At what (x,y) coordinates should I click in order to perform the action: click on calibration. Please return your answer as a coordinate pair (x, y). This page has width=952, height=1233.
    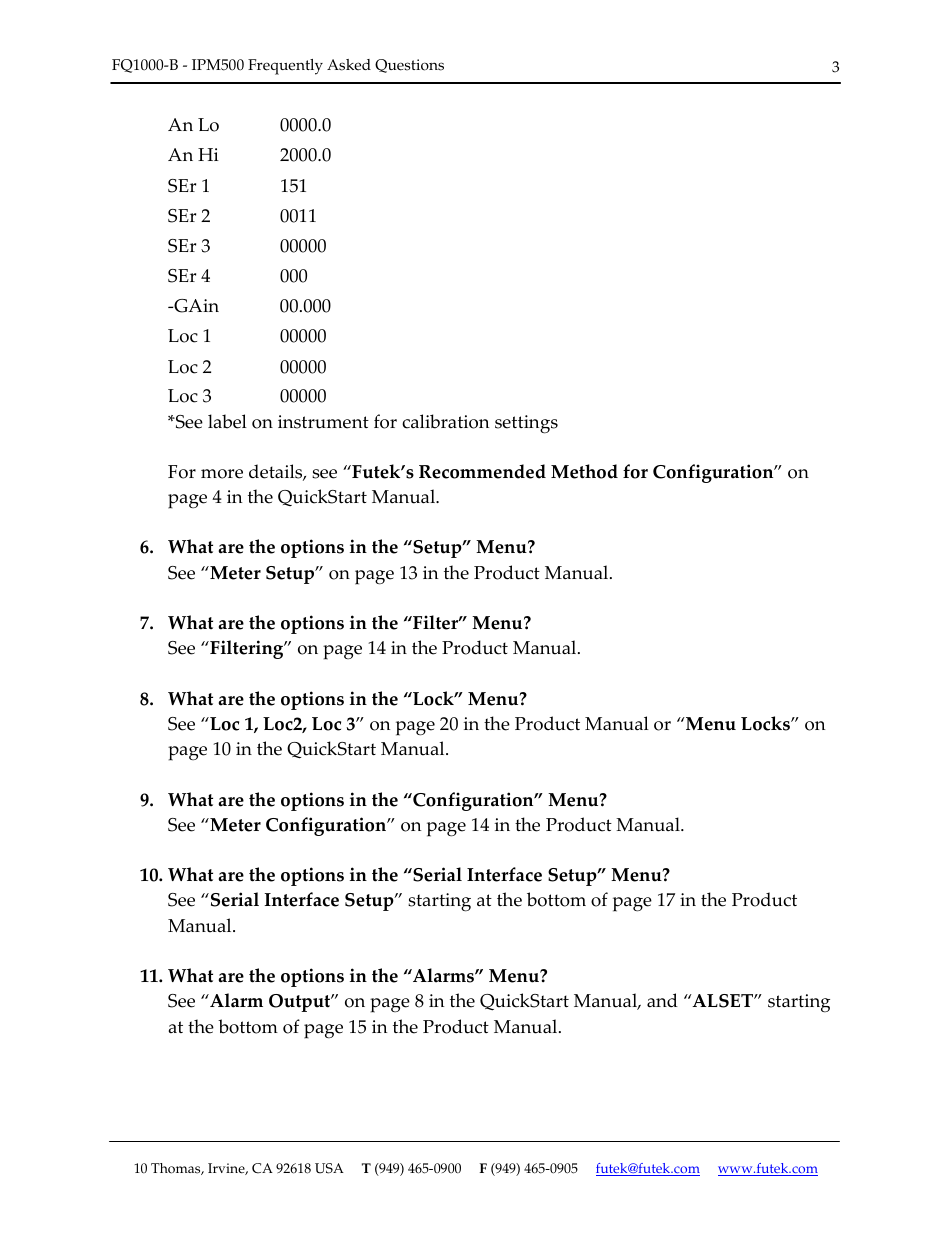
    Looking at the image, I should click on (445, 421).
